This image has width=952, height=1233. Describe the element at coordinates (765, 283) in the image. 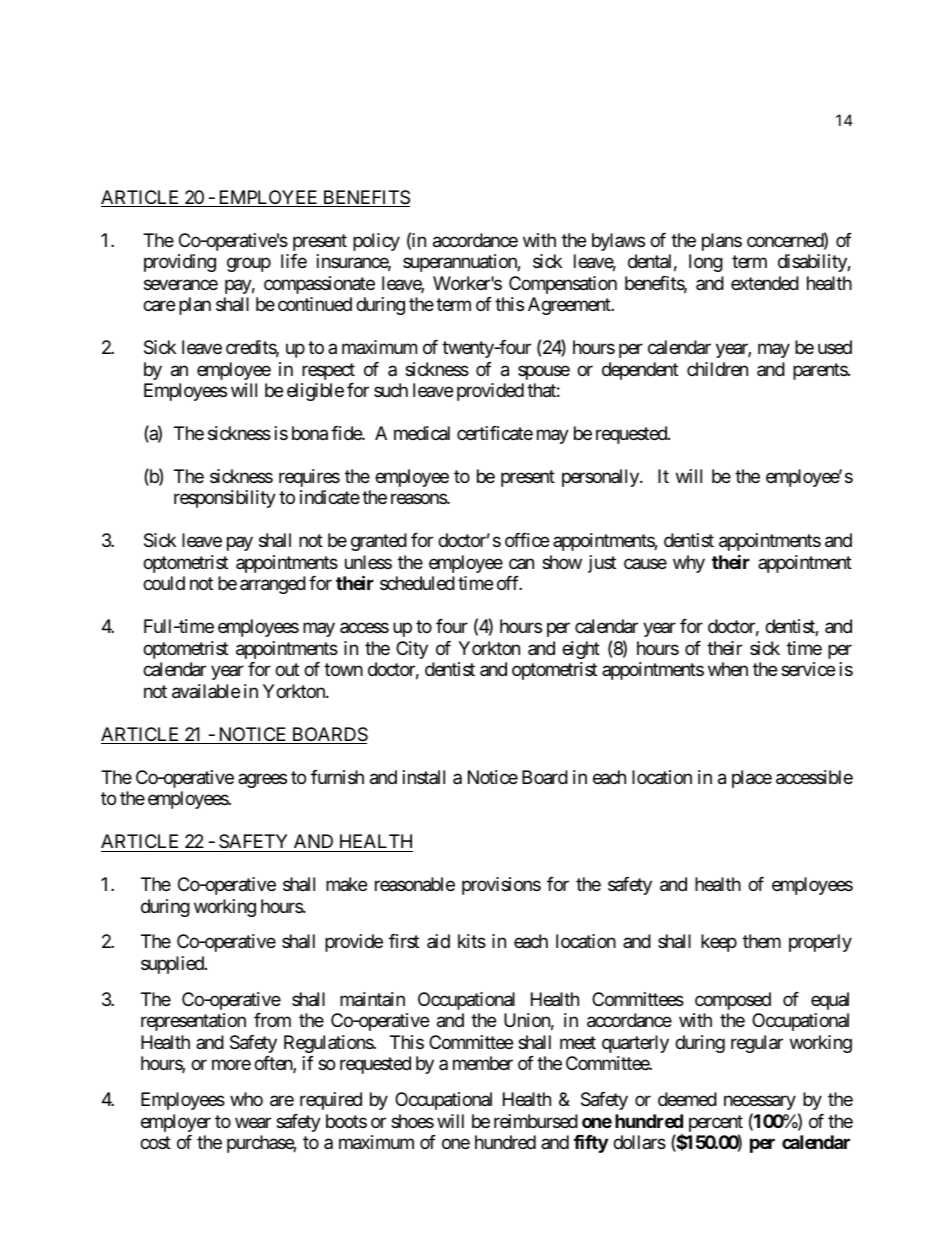

I see `extended` at that location.
